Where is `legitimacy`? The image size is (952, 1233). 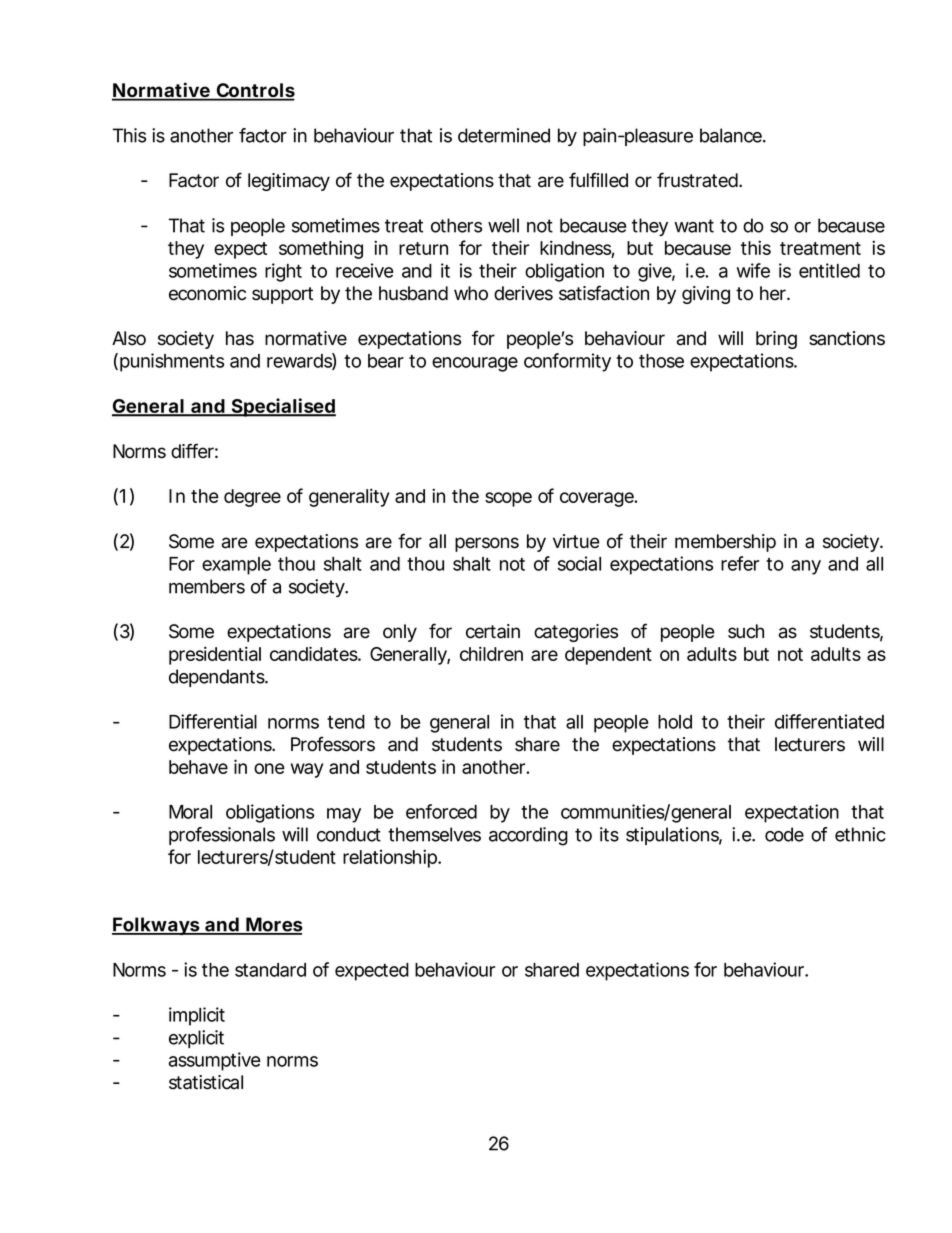
legitimacy is located at coordinates (289, 182).
